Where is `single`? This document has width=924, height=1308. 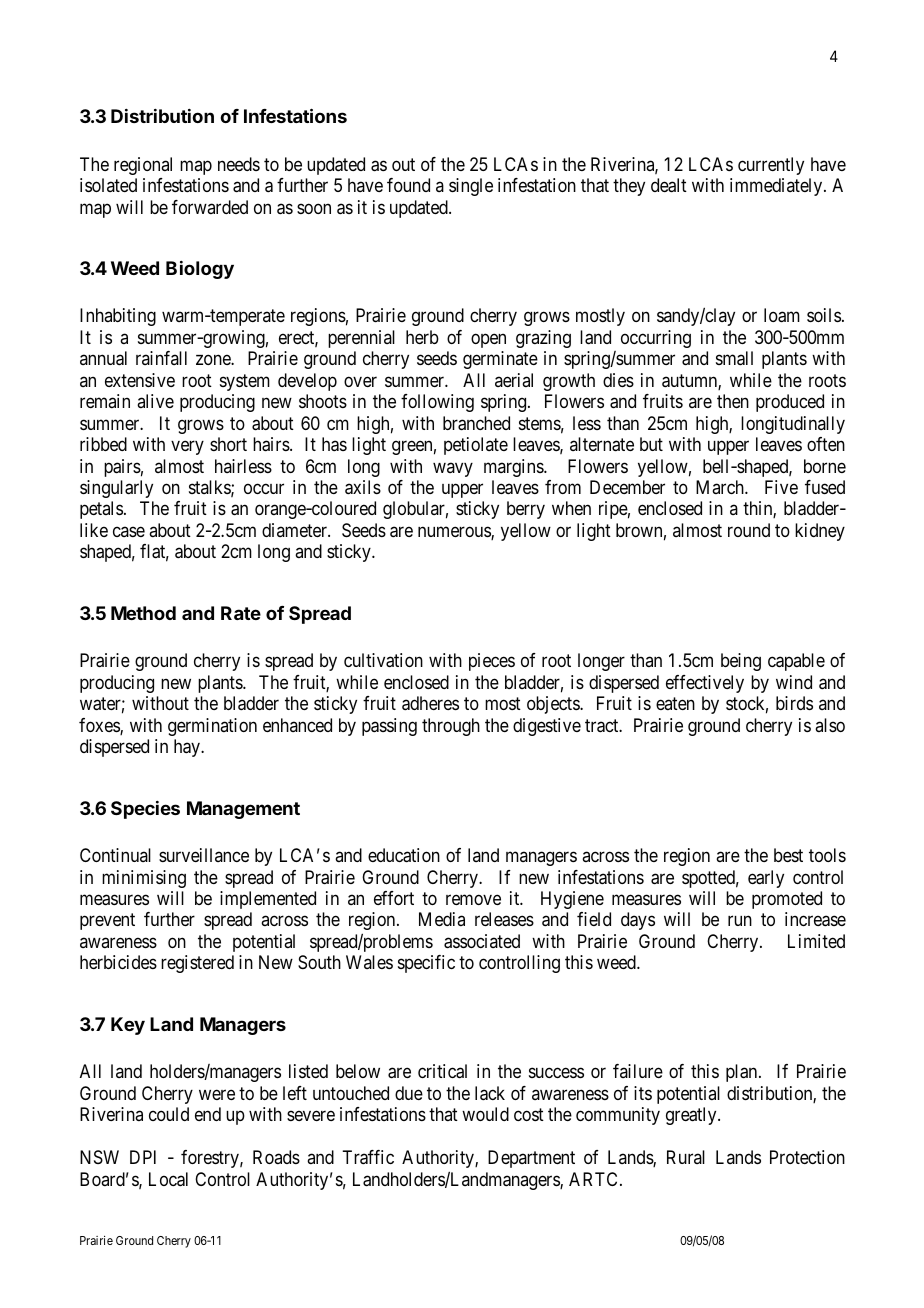 single is located at coordinates (471, 187).
